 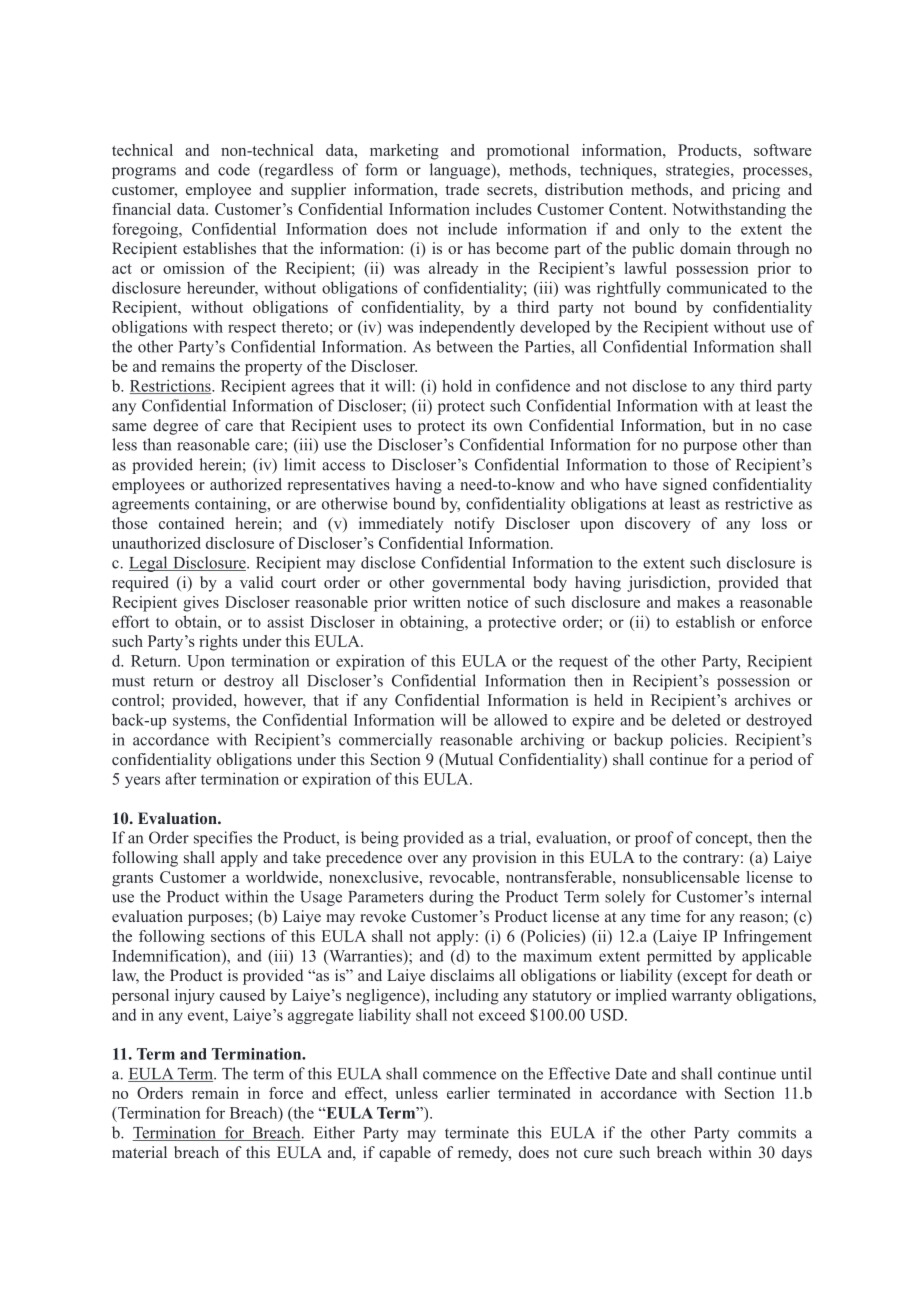 I want to click on pricing, so click(x=756, y=191).
